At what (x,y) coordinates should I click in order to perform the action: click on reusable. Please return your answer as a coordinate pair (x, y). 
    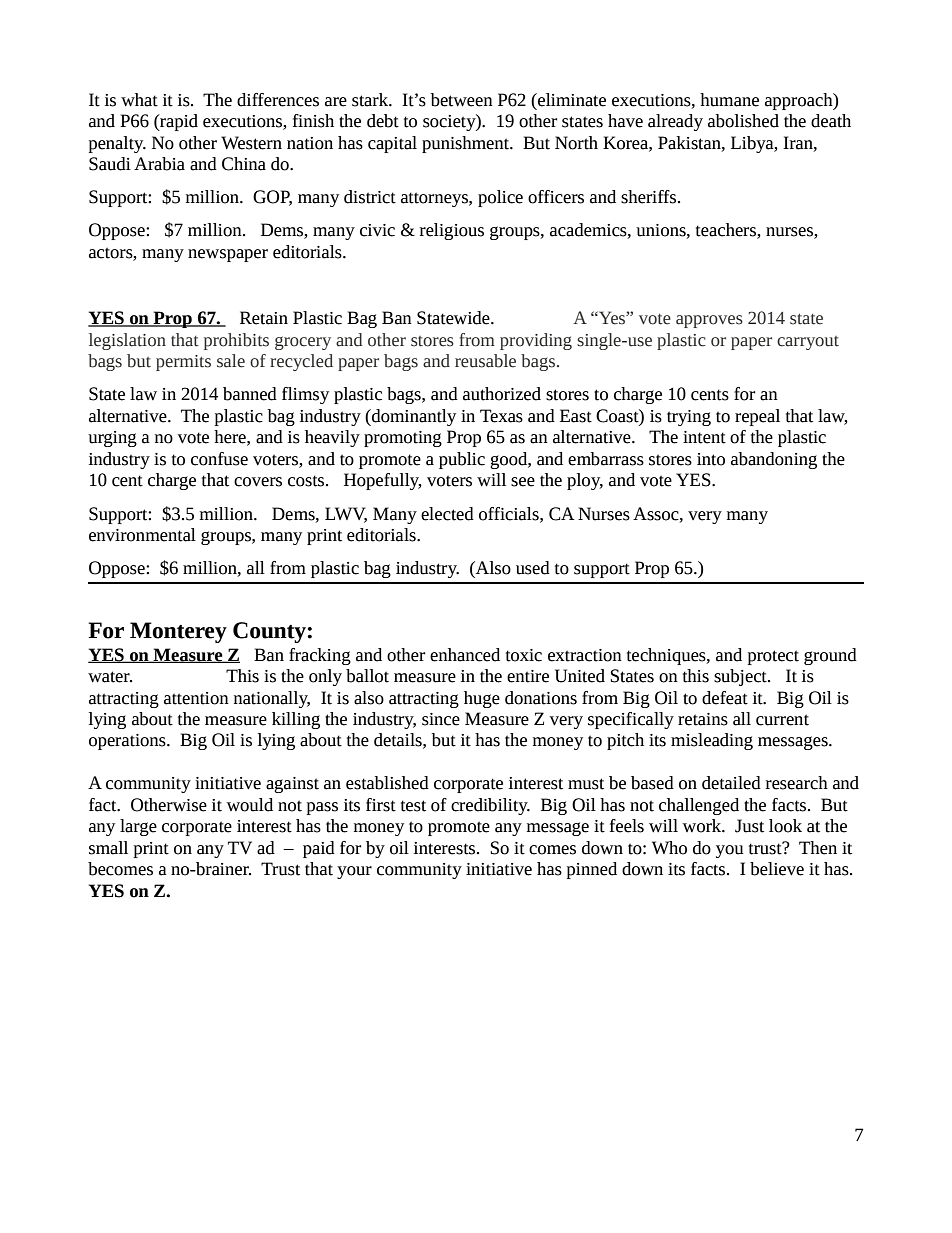
    Looking at the image, I should click on (485, 361).
